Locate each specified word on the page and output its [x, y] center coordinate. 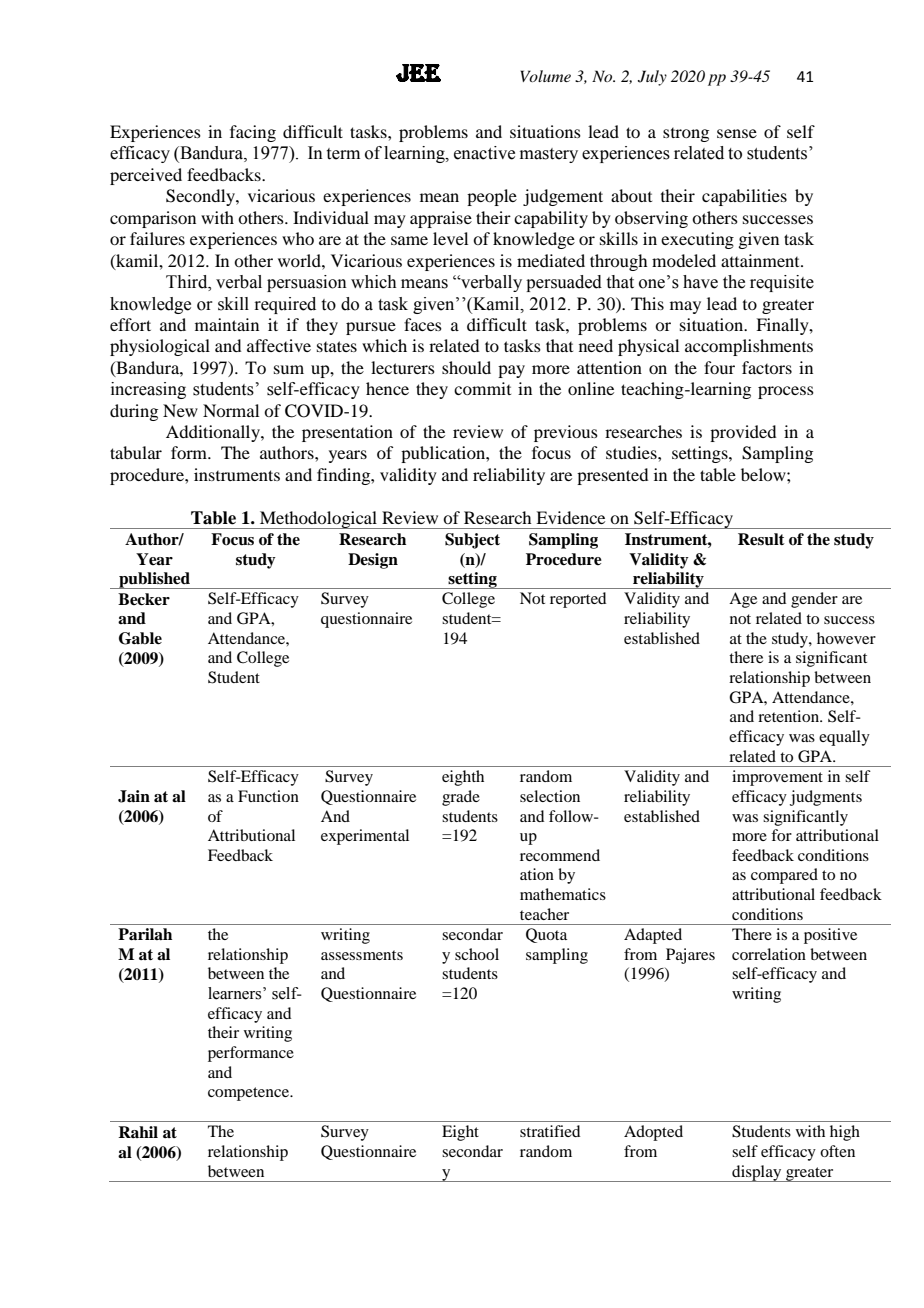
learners [236, 993]
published [154, 580]
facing [253, 133]
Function [268, 796]
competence [250, 1094]
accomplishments [749, 347]
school [477, 954]
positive [830, 936]
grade [461, 798]
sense [737, 133]
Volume [545, 76]
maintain [227, 324]
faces [423, 324]
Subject [472, 541]
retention [789, 716]
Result [761, 539]
